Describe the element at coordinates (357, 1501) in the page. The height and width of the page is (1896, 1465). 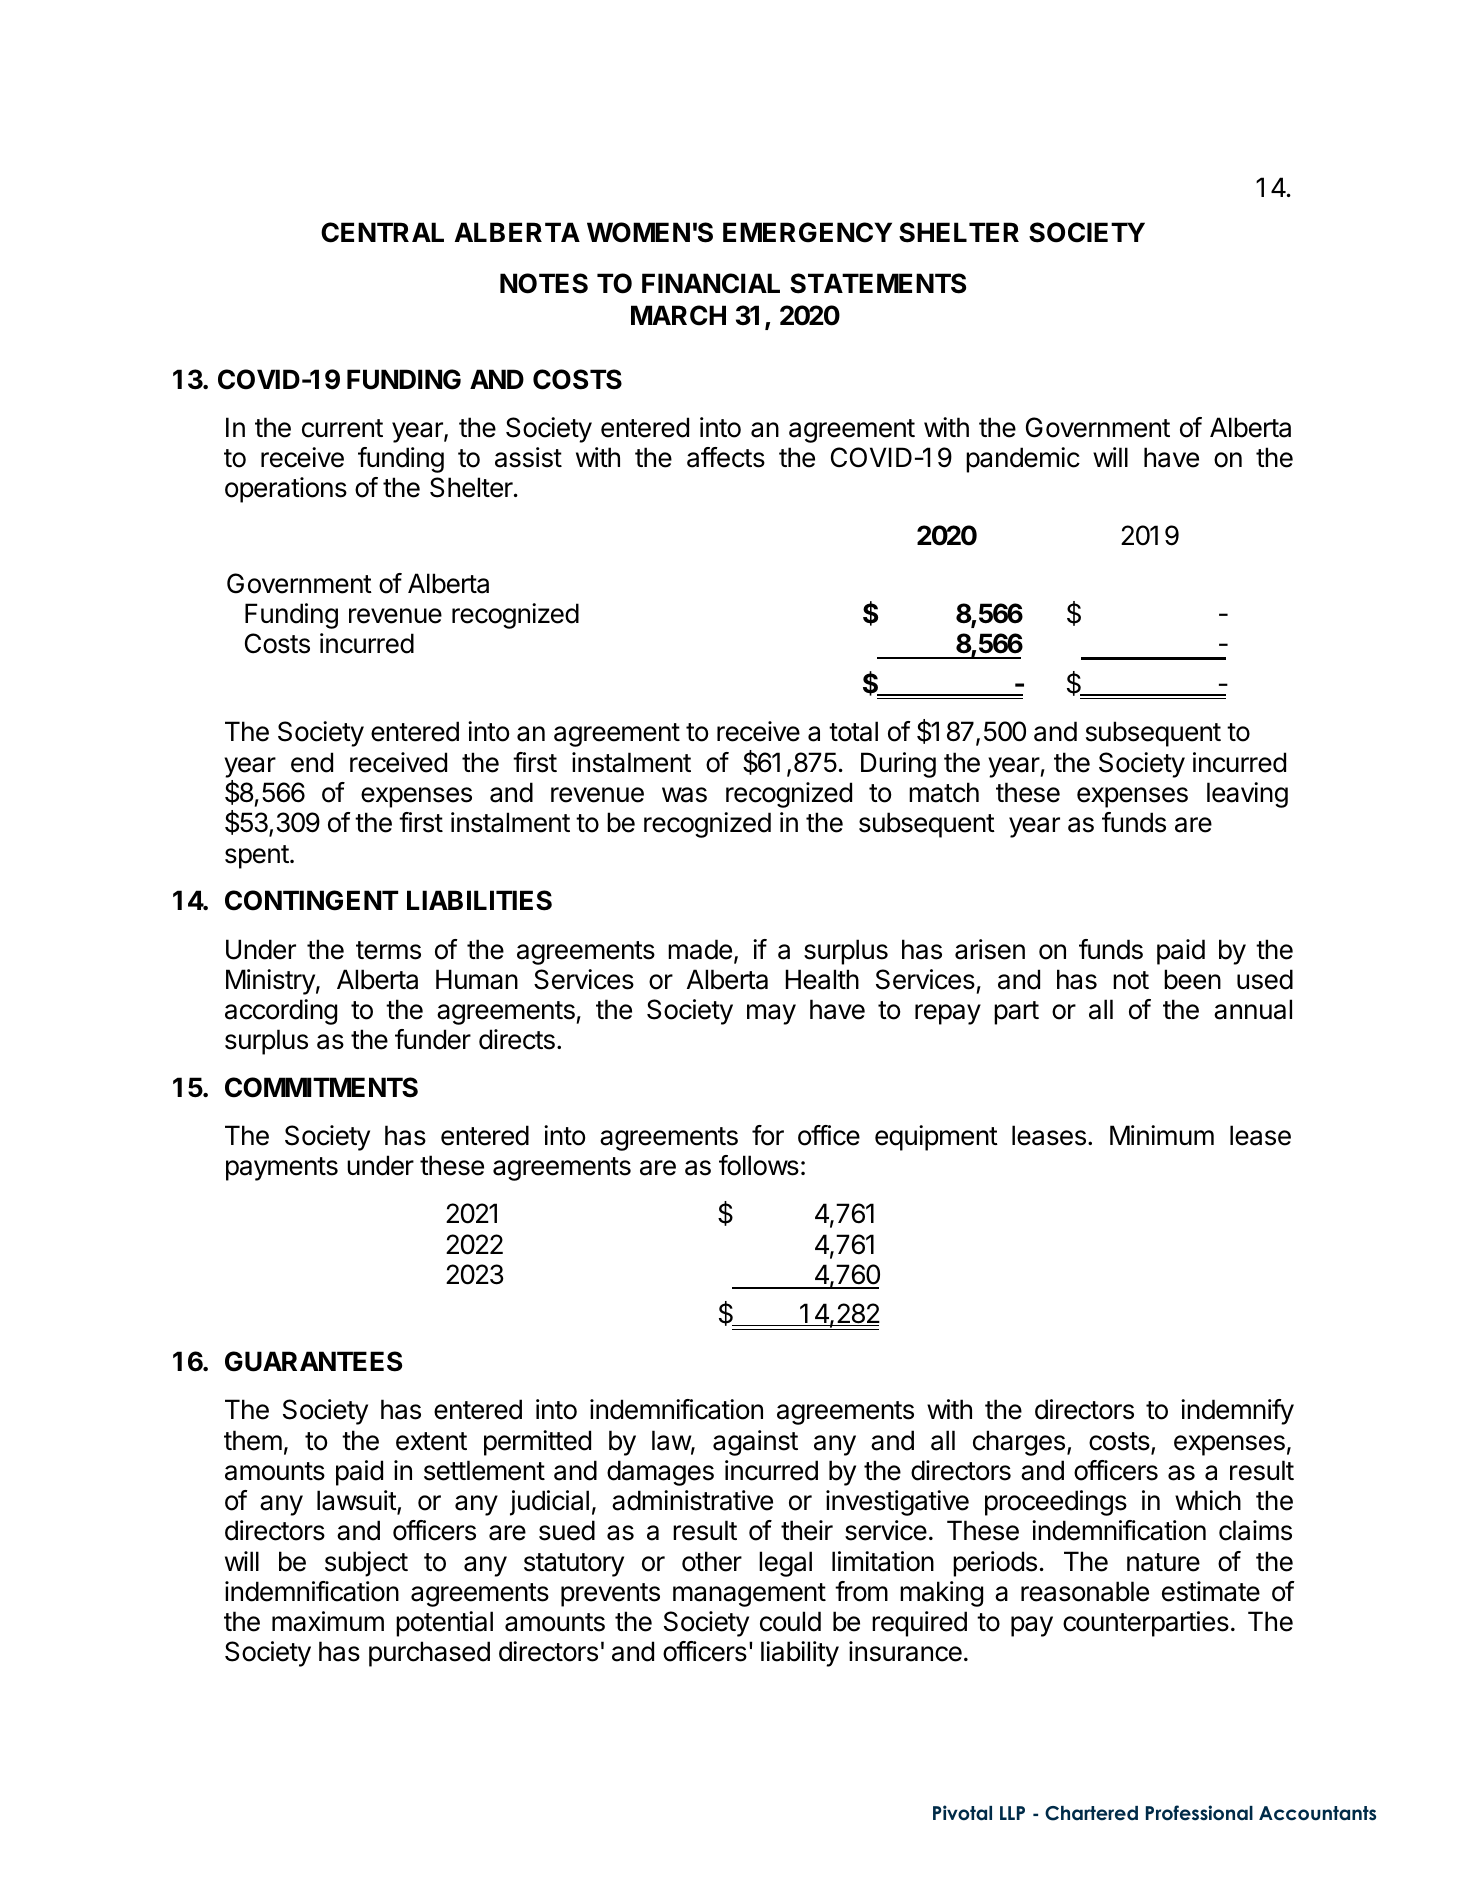
I see `lawsuit` at that location.
